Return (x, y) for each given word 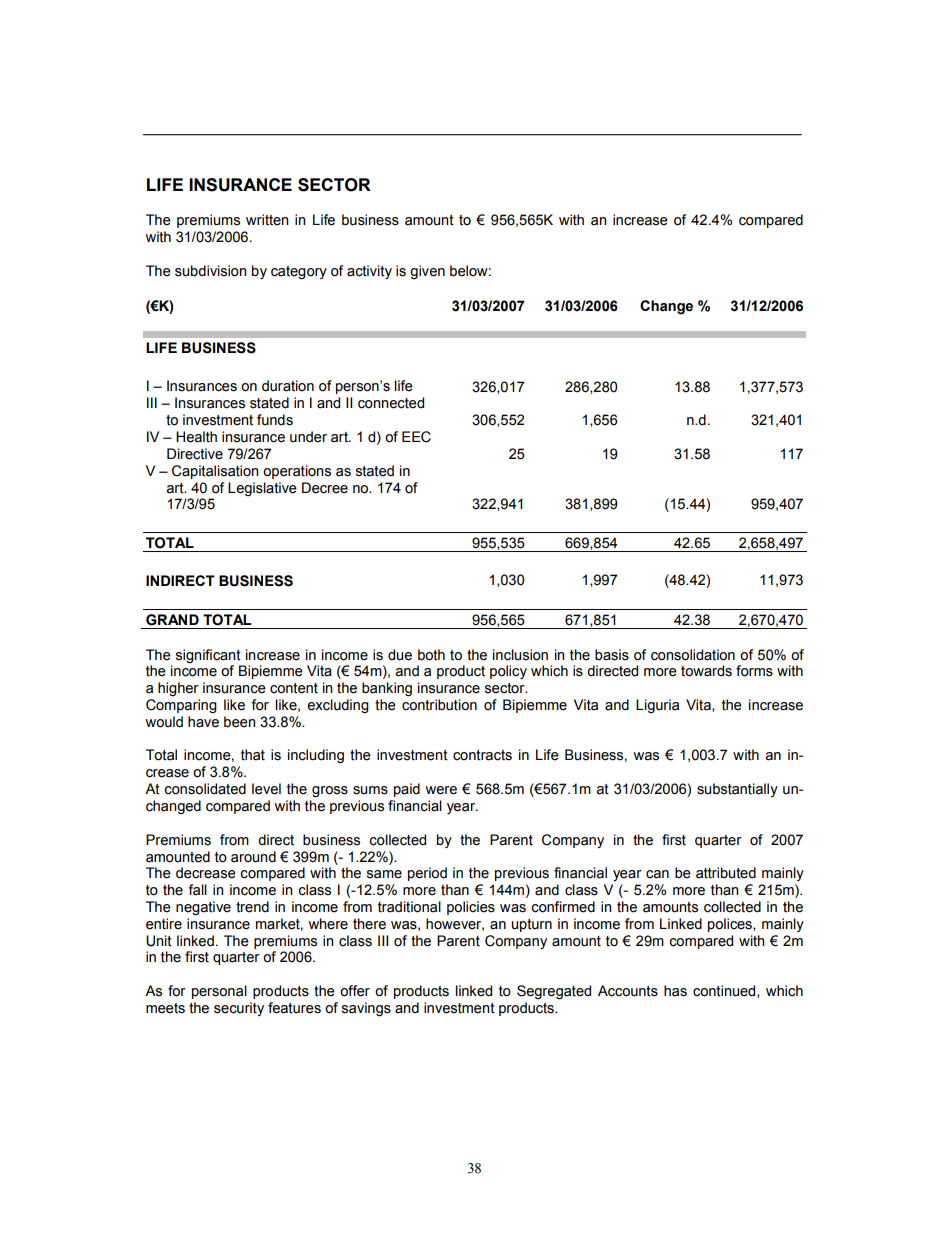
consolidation (693, 655)
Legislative (262, 489)
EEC (416, 437)
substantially (737, 790)
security (239, 1009)
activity (369, 272)
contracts (482, 755)
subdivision (211, 271)
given (427, 272)
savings (366, 1009)
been (240, 722)
